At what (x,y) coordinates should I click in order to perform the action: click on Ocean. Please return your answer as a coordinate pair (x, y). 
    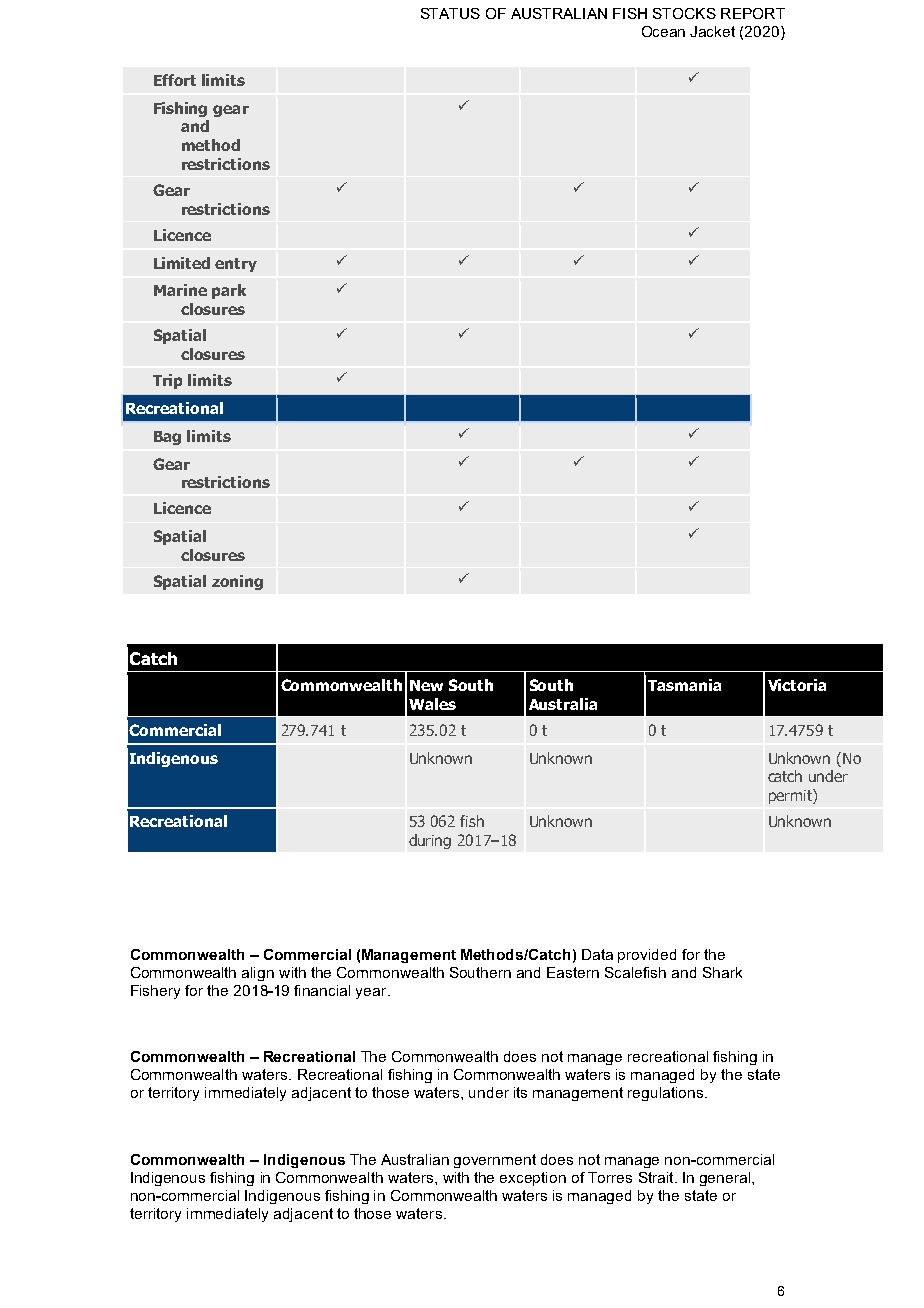
    Looking at the image, I should click on (663, 31).
